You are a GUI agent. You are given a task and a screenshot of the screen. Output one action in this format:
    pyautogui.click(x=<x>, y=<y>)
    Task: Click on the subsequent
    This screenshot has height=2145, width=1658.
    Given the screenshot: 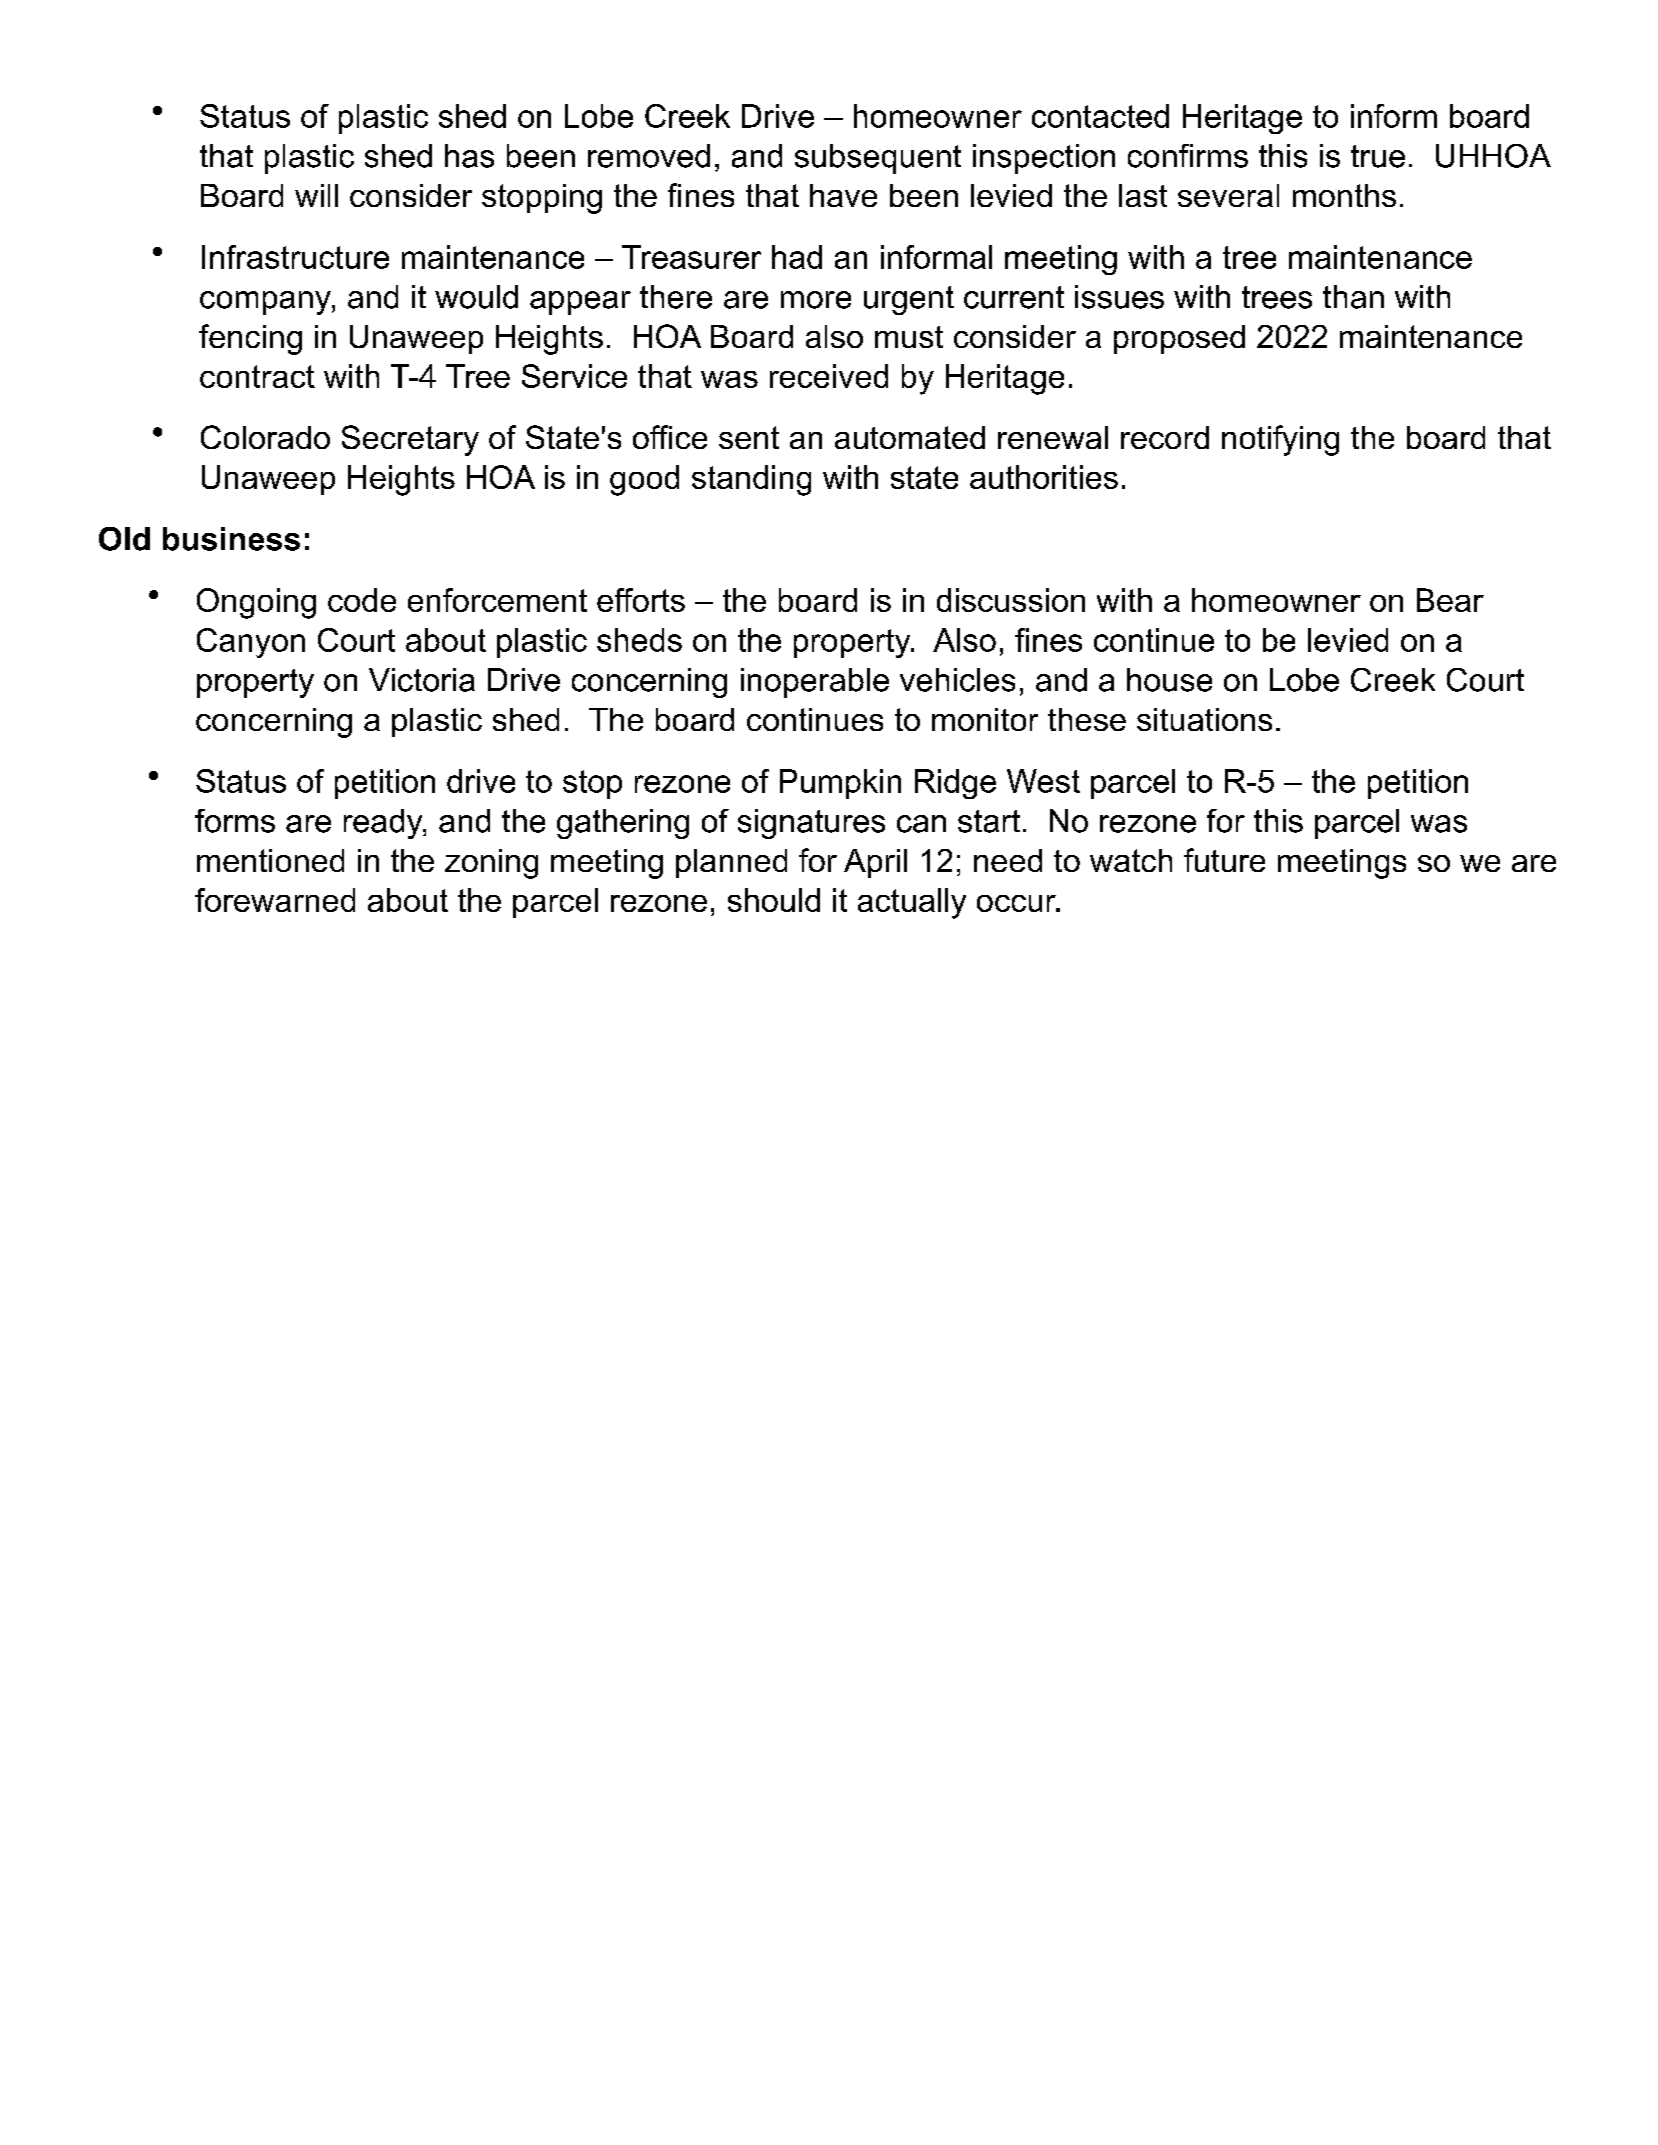 What is the action you would take?
    pyautogui.click(x=878, y=159)
